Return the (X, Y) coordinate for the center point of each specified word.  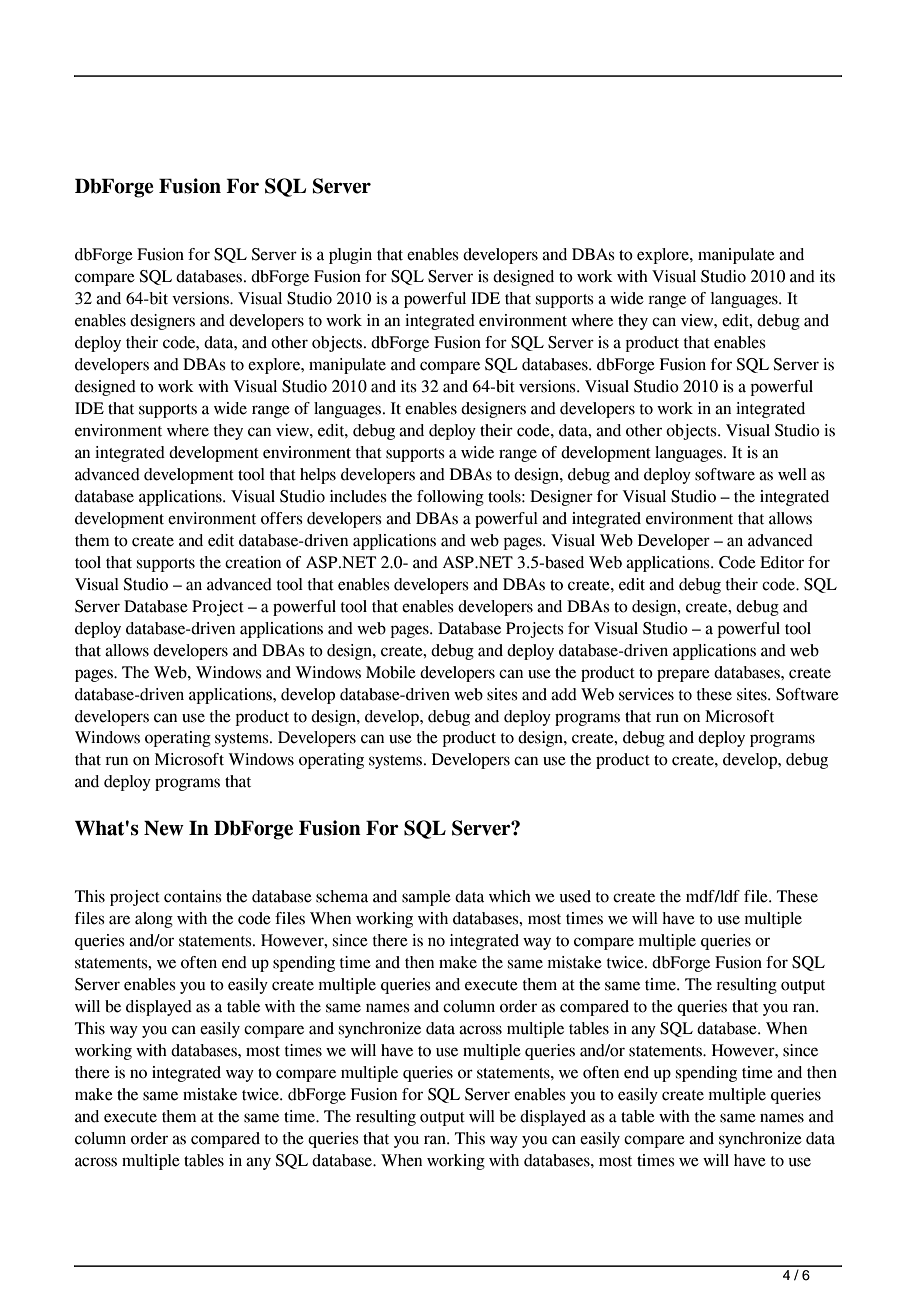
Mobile (391, 672)
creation (253, 562)
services (646, 694)
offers (282, 518)
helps (318, 476)
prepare (683, 675)
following (450, 498)
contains (193, 896)
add (564, 694)
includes (358, 496)
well (792, 474)
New (164, 828)
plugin (350, 256)
